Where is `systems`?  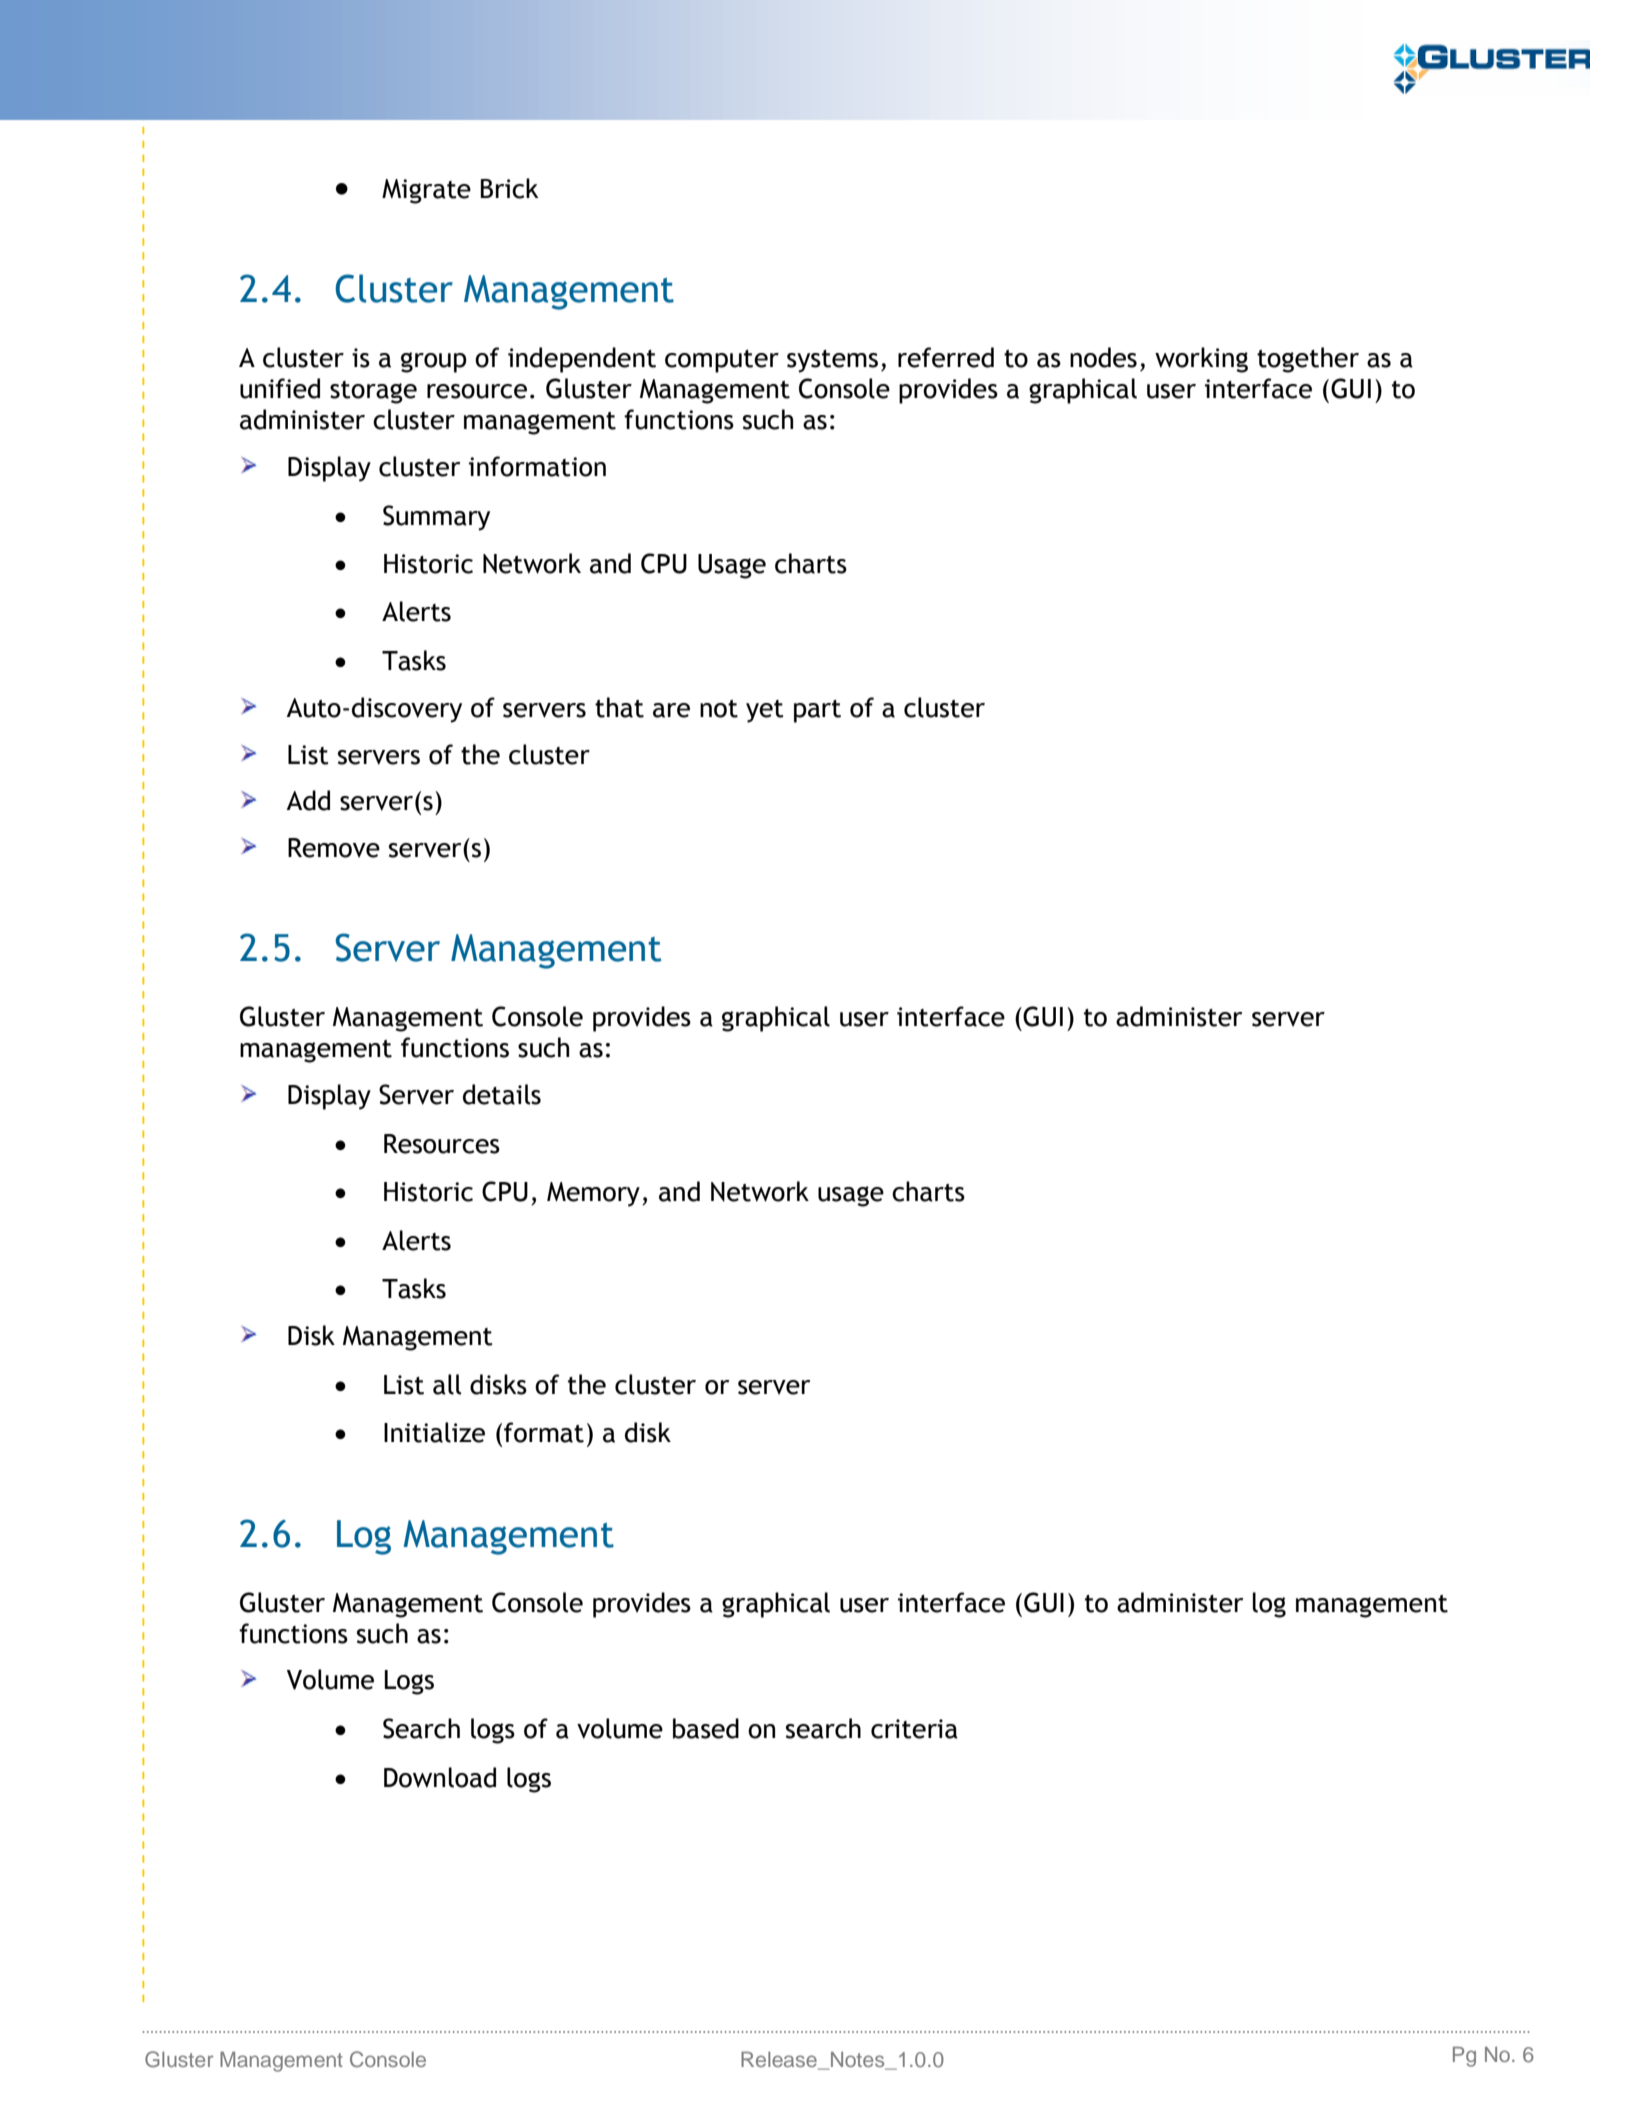
systems is located at coordinates (832, 361).
